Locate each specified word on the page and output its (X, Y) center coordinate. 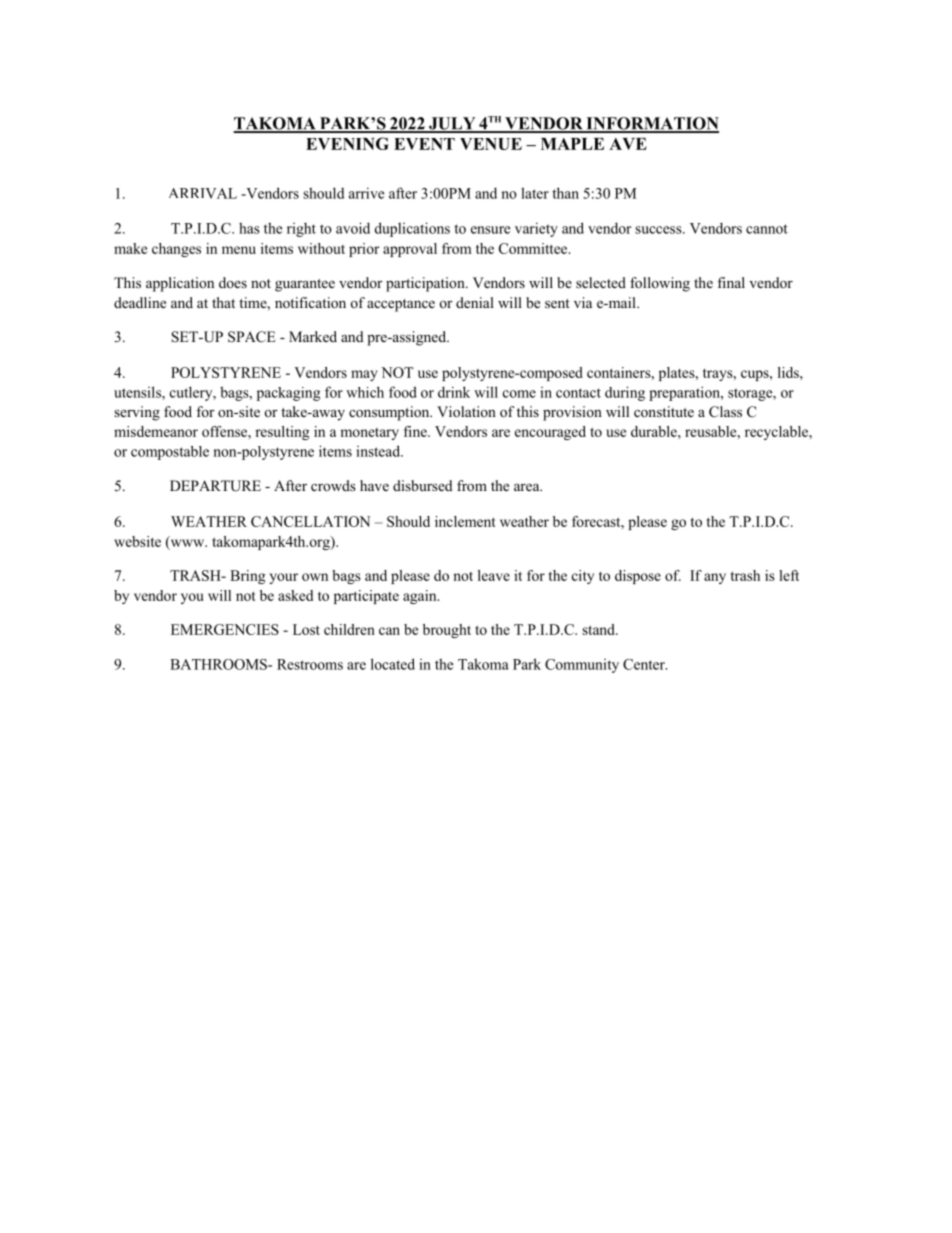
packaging (288, 394)
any (715, 578)
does (233, 282)
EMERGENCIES (225, 629)
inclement (465, 521)
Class (725, 412)
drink (454, 392)
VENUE (491, 144)
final (731, 282)
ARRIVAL (203, 193)
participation (426, 284)
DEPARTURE (215, 486)
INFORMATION (651, 124)
